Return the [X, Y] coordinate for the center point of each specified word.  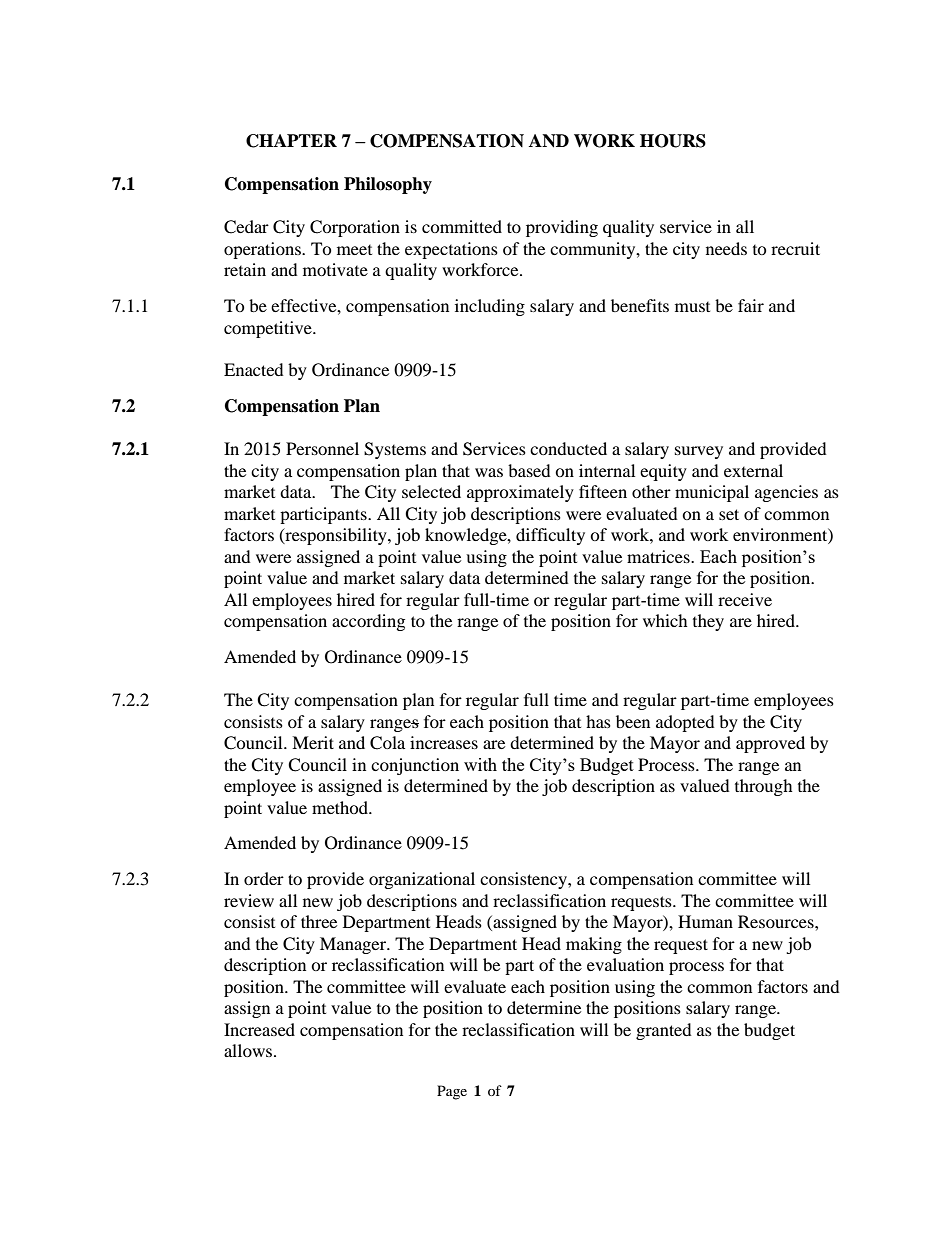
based [529, 470]
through [764, 787]
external [753, 470]
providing [562, 228]
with [480, 764]
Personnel [322, 448]
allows [248, 1050]
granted [664, 1031]
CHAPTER [291, 141]
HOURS [673, 141]
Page [452, 1092]
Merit [313, 742]
